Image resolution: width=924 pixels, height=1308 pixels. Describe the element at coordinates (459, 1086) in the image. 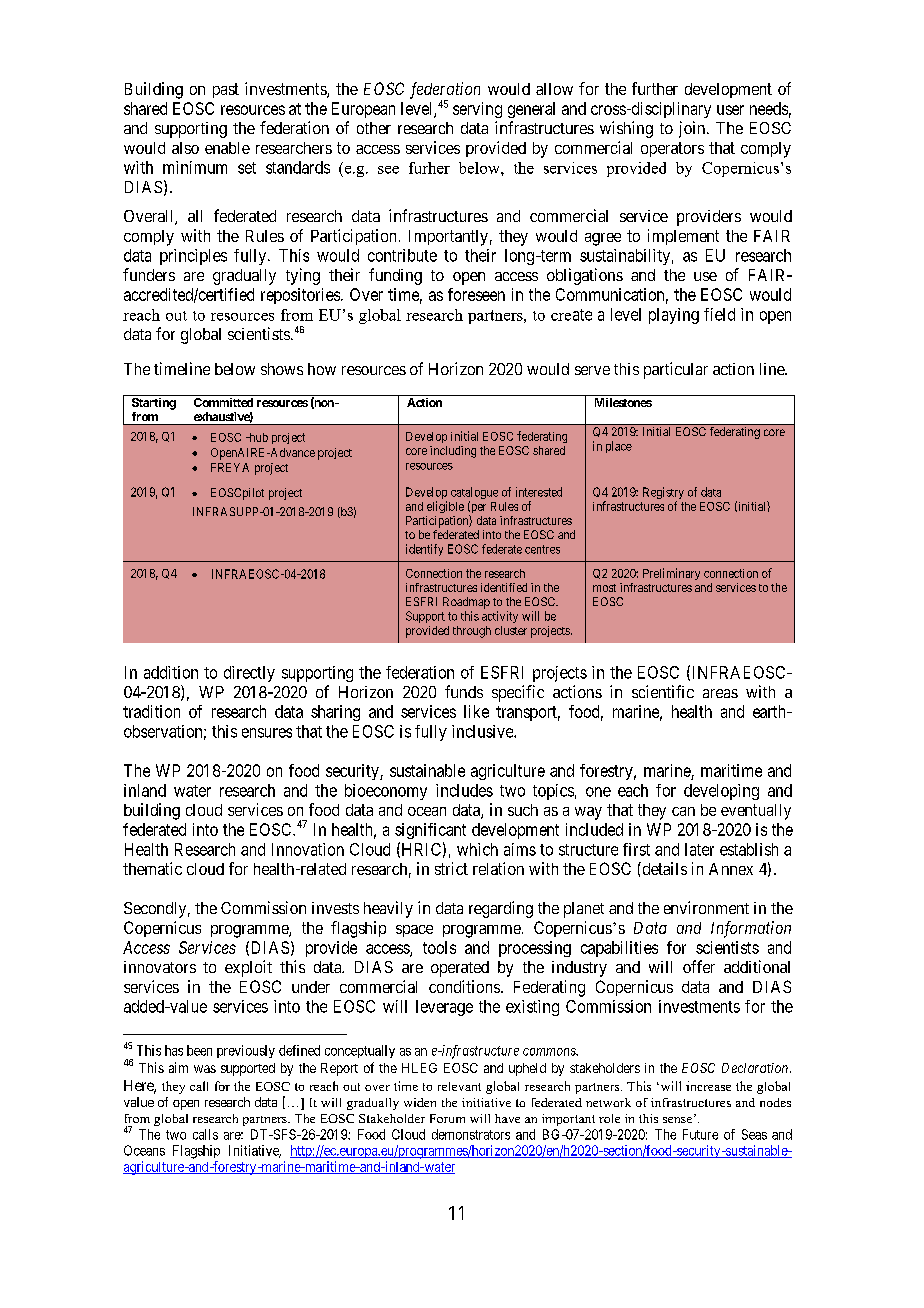

I see `relevant` at that location.
